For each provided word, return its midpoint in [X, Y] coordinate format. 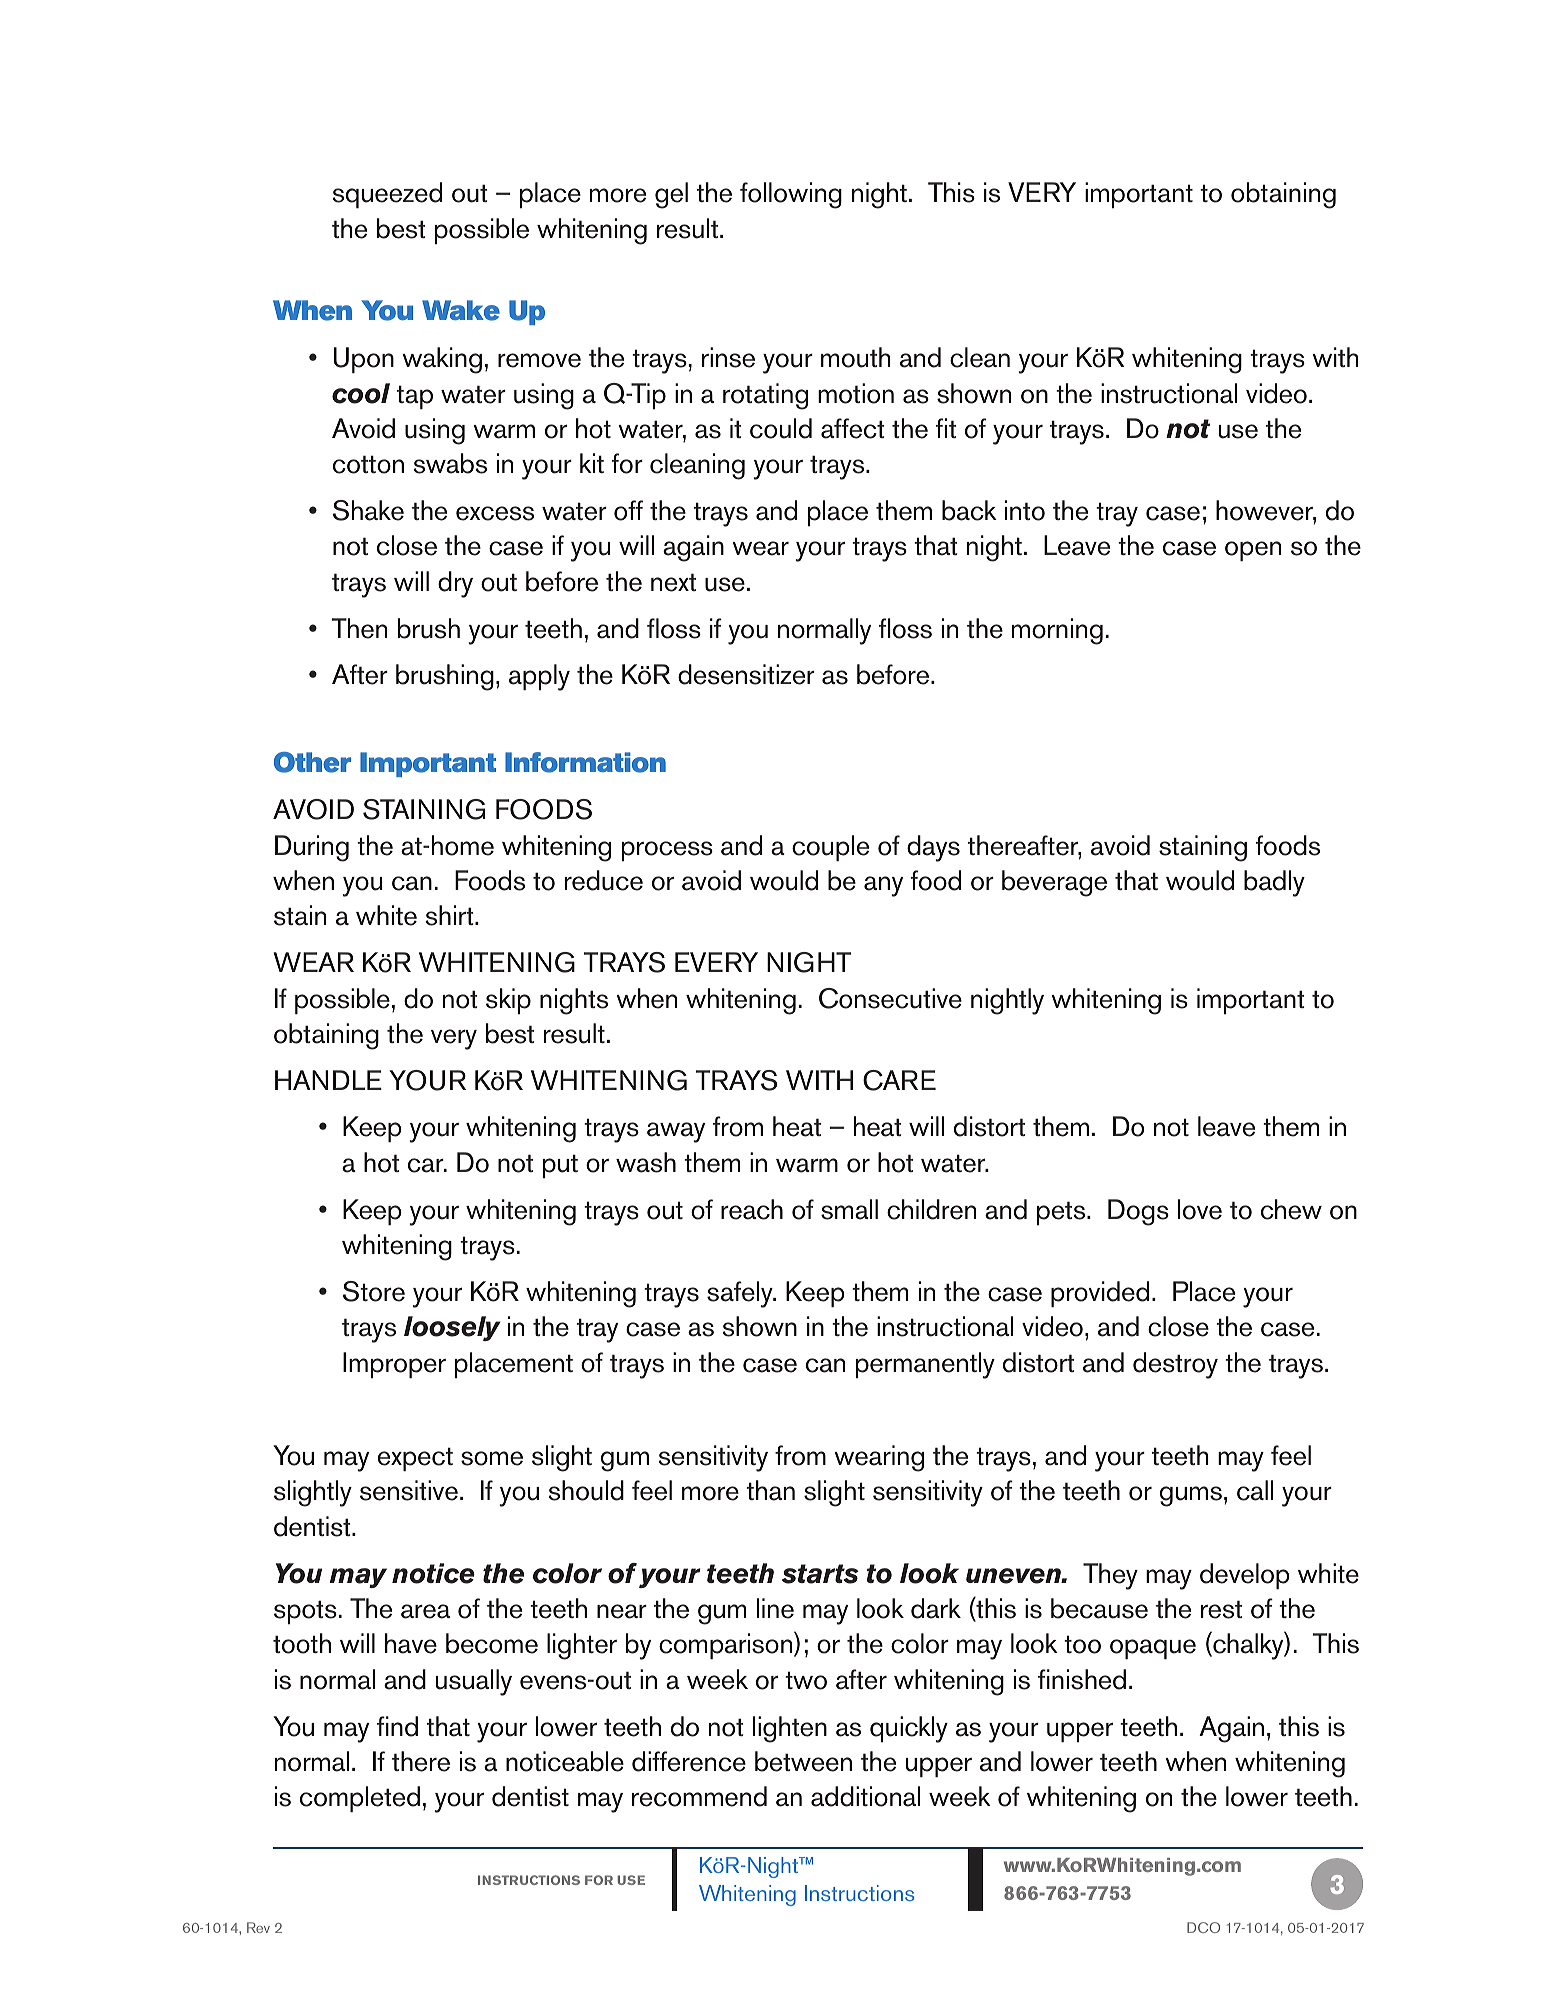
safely [741, 1294]
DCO [1203, 1927]
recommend [699, 1796]
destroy [1175, 1365]
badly [1274, 883]
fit [946, 428]
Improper [394, 1365]
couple [830, 848]
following [791, 195]
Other [312, 762]
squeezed [387, 195]
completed [360, 1799]
